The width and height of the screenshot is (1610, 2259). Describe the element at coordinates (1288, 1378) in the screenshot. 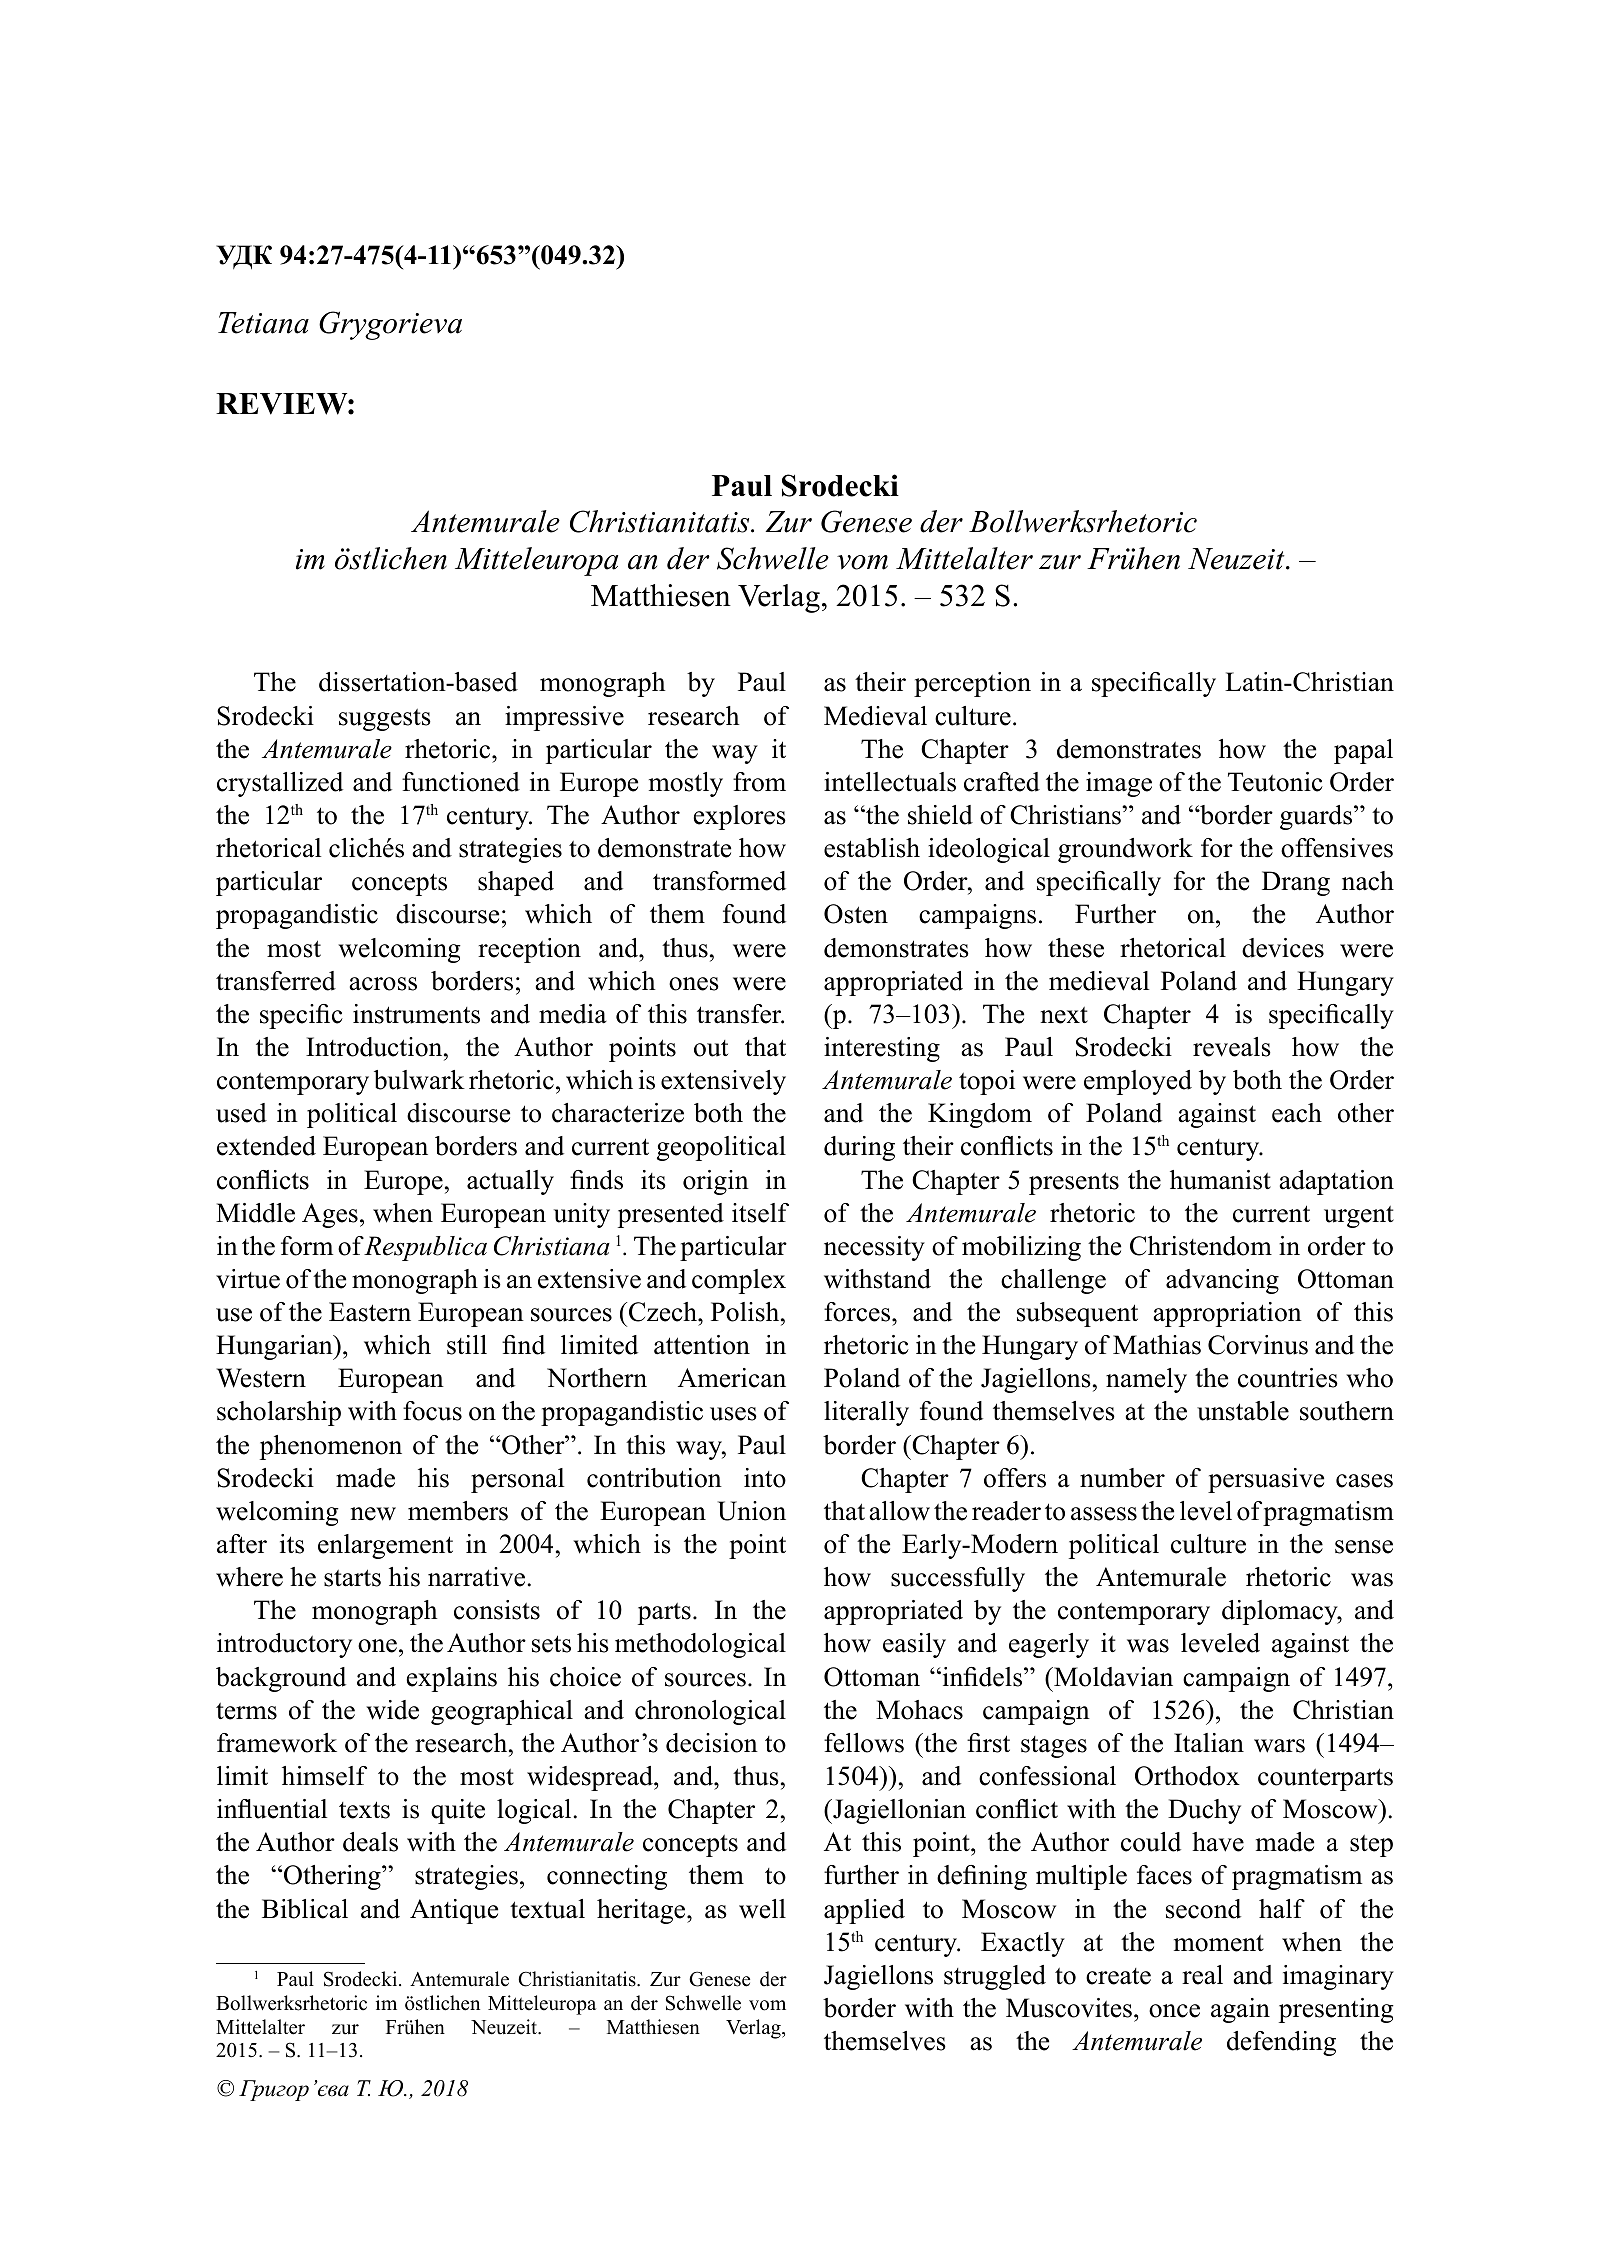

I see `countries` at that location.
